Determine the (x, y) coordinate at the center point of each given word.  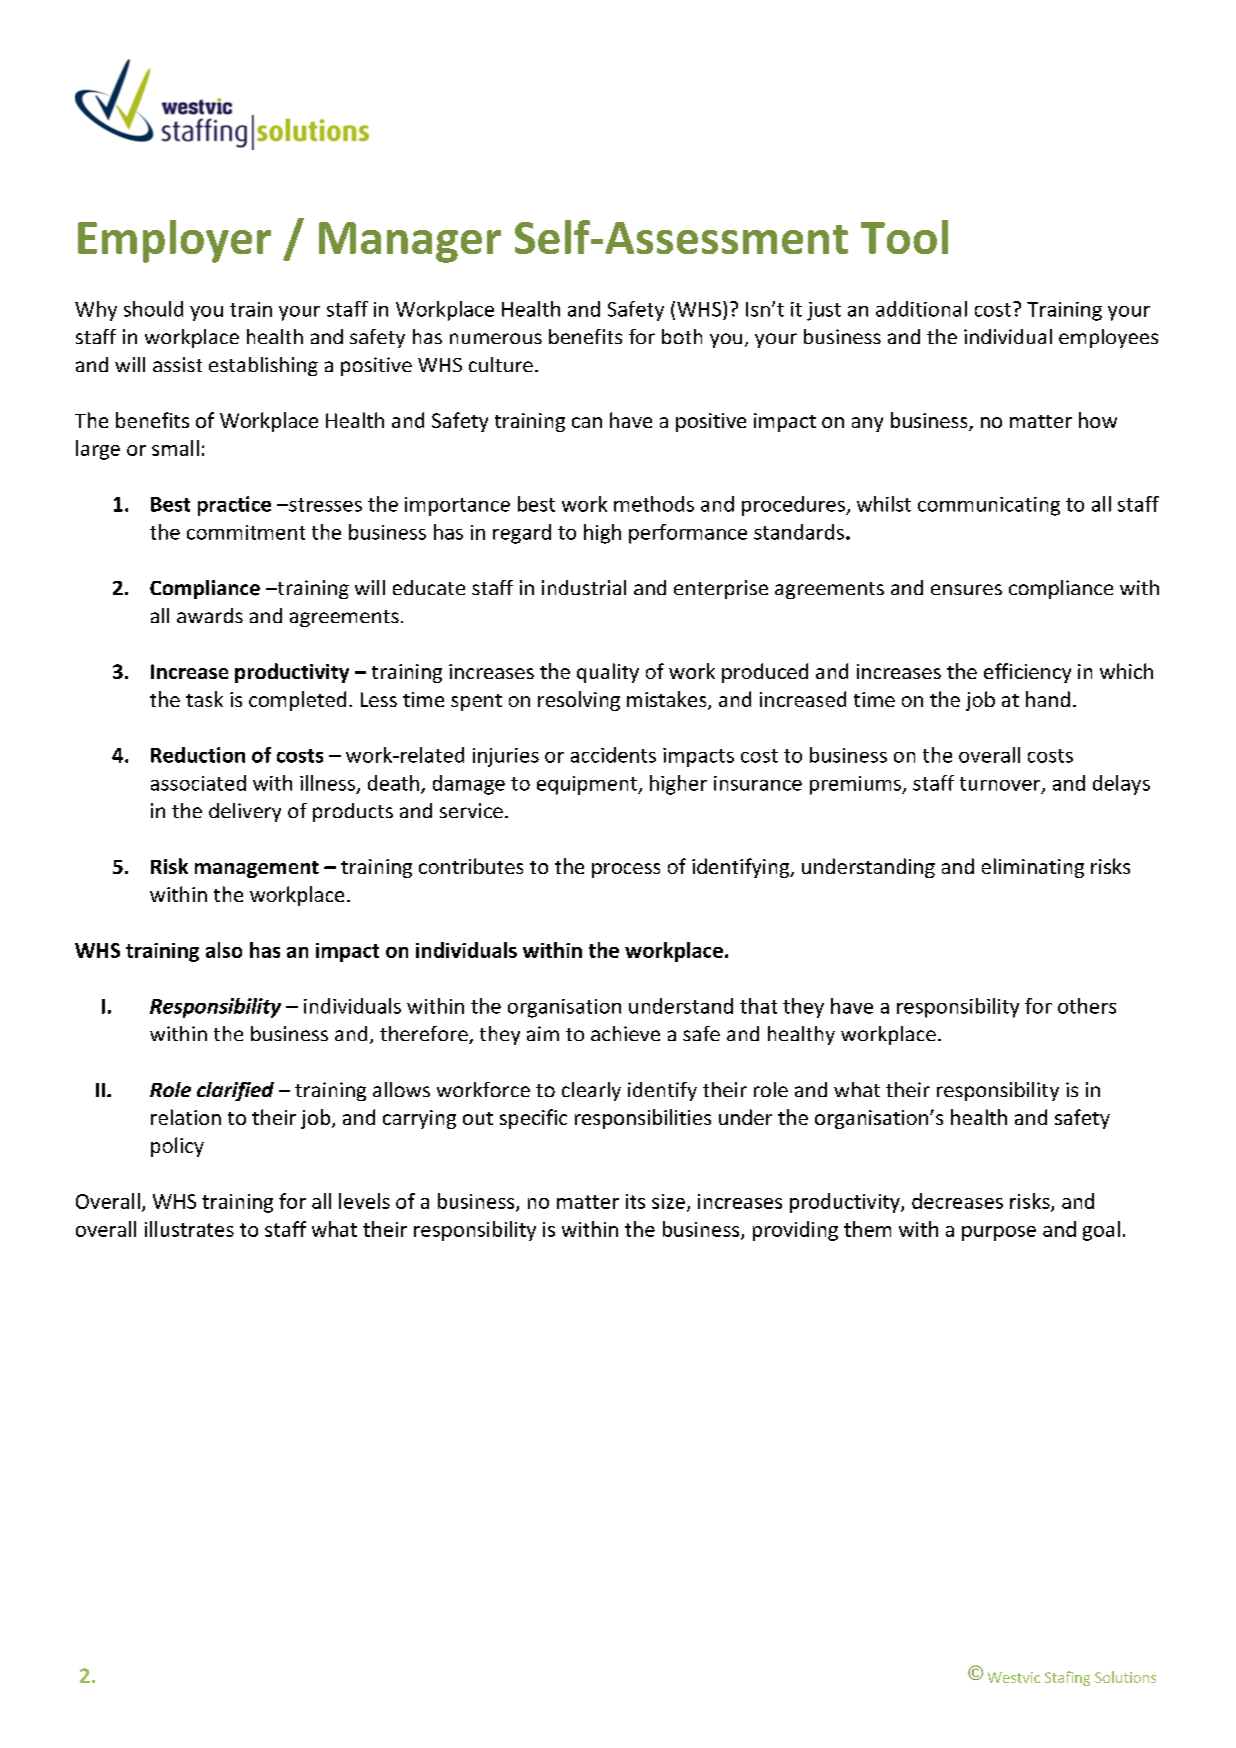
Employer (174, 241)
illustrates (189, 1229)
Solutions (1125, 1677)
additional (921, 309)
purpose (999, 1233)
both (682, 336)
